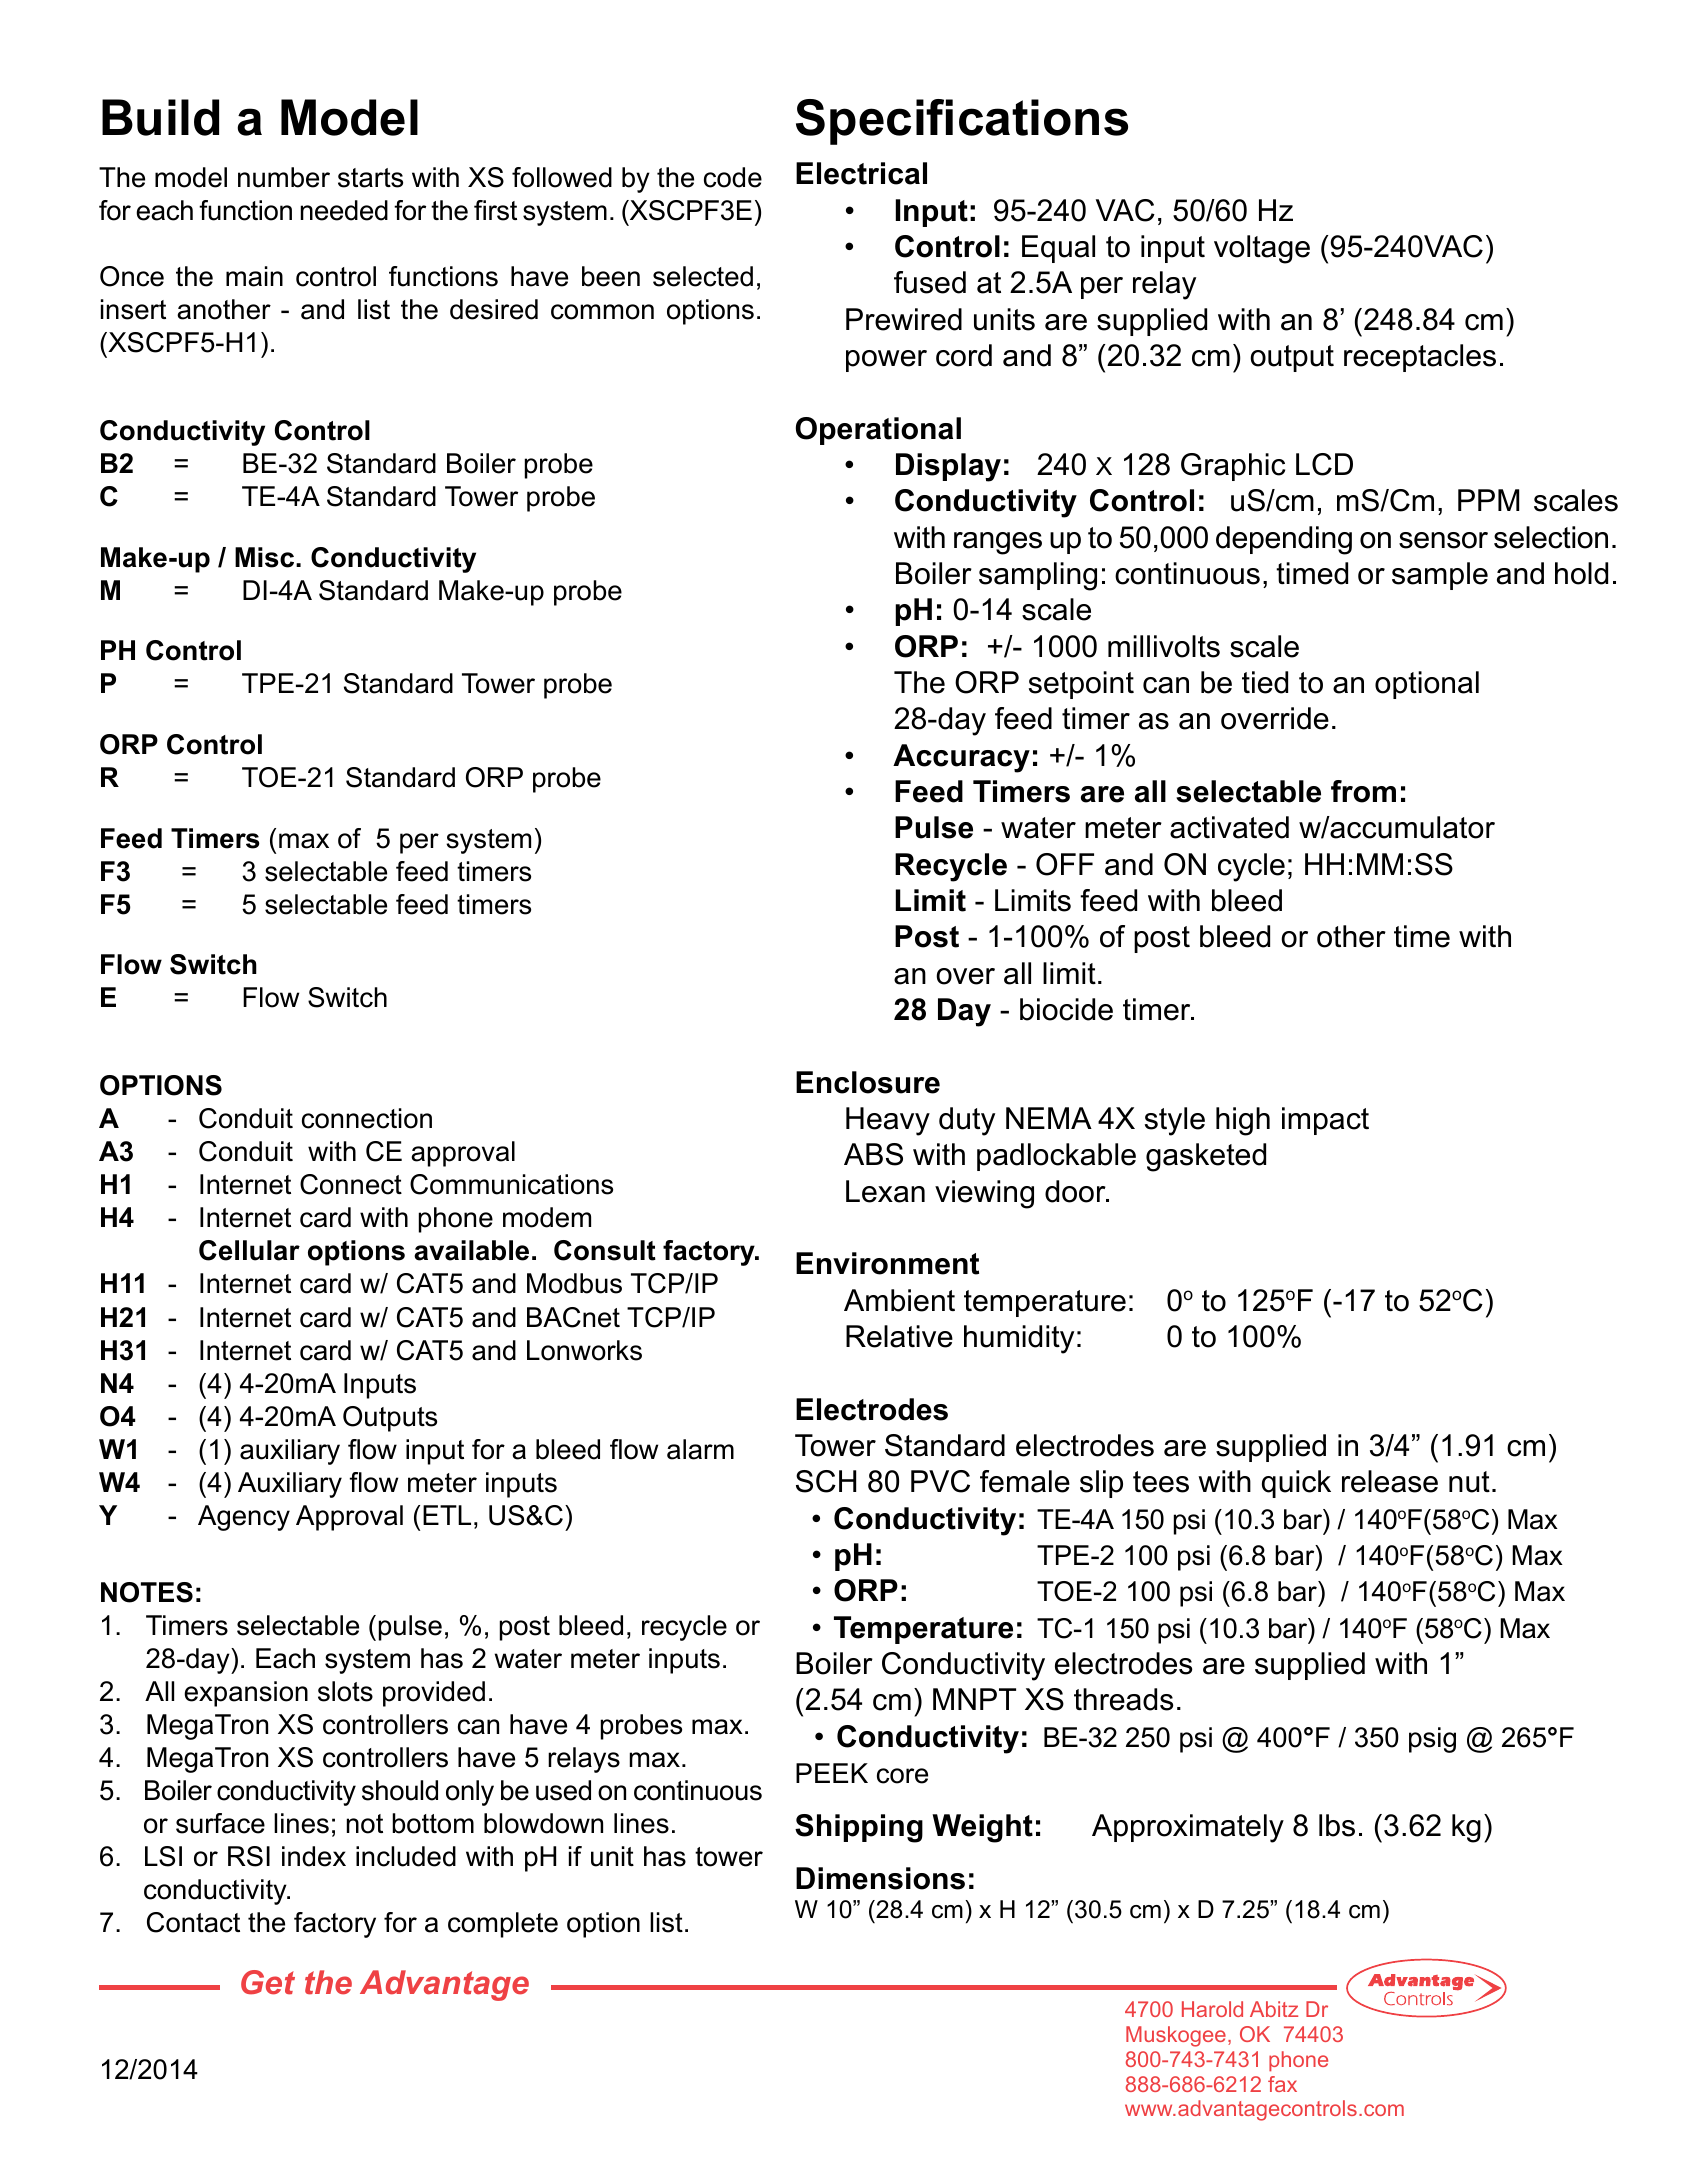  I want to click on from, so click(1363, 791).
